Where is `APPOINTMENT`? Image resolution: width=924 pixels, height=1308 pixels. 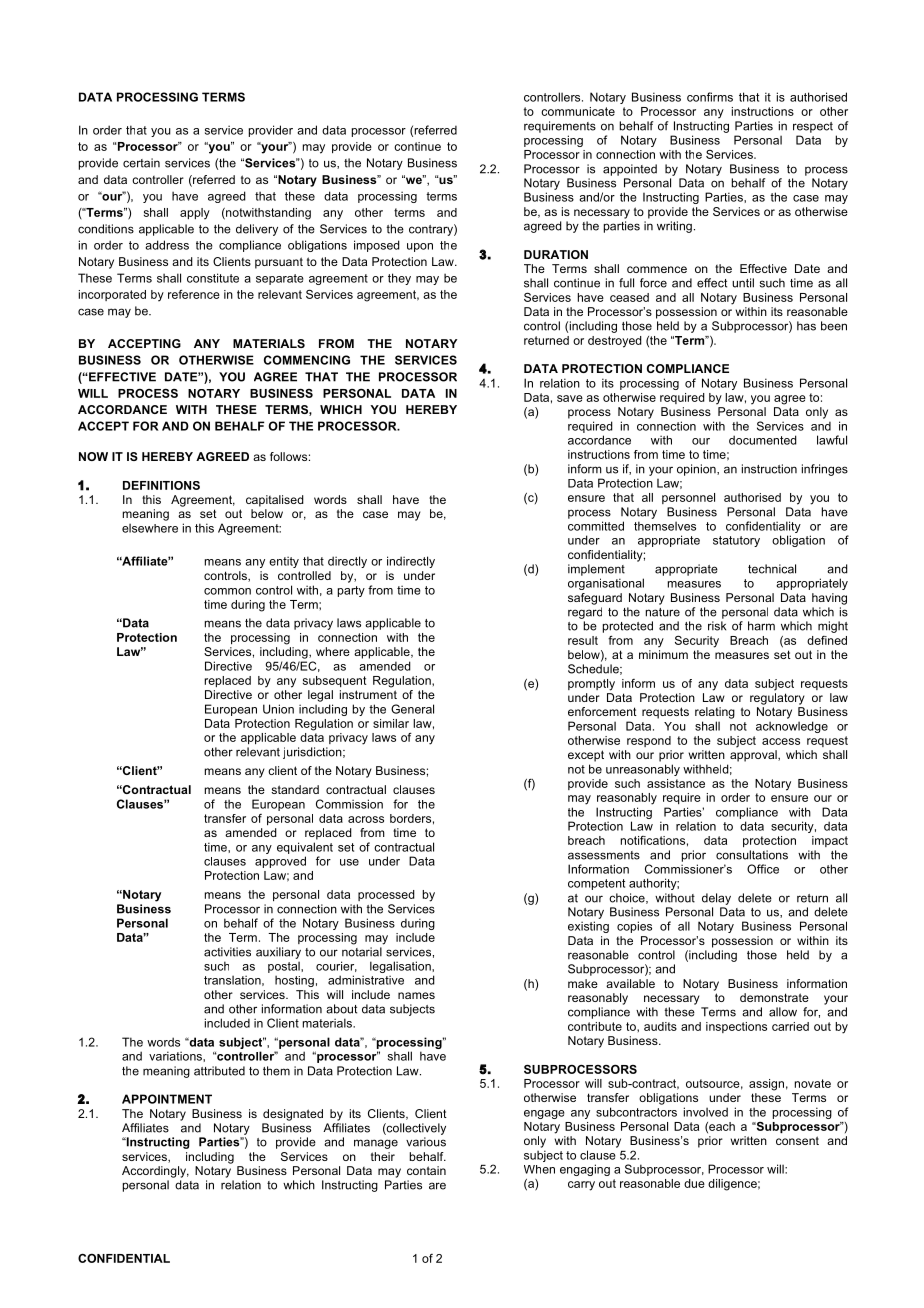
APPOINTMENT is located at coordinates (167, 1099).
